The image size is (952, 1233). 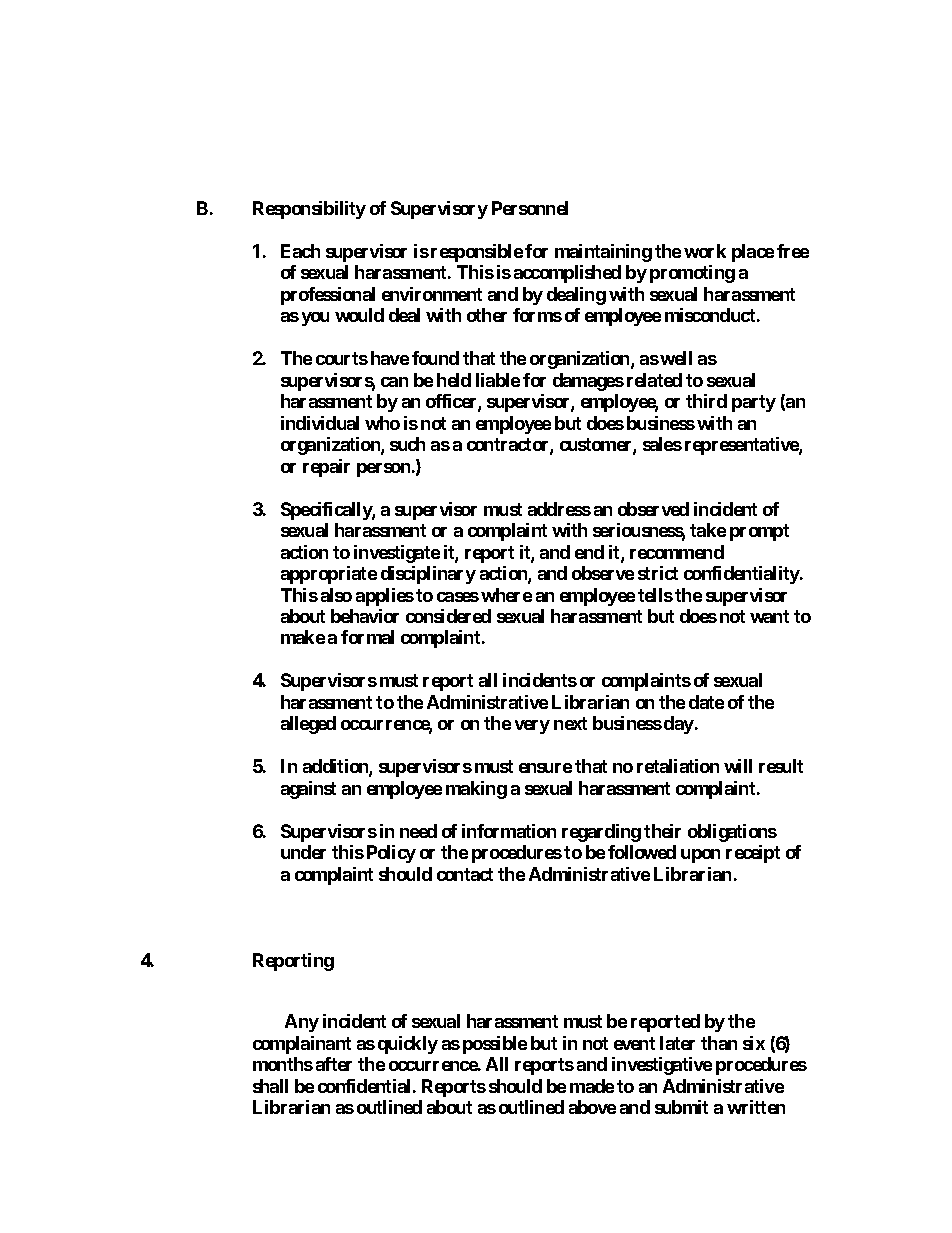 I want to click on date, so click(x=706, y=702).
